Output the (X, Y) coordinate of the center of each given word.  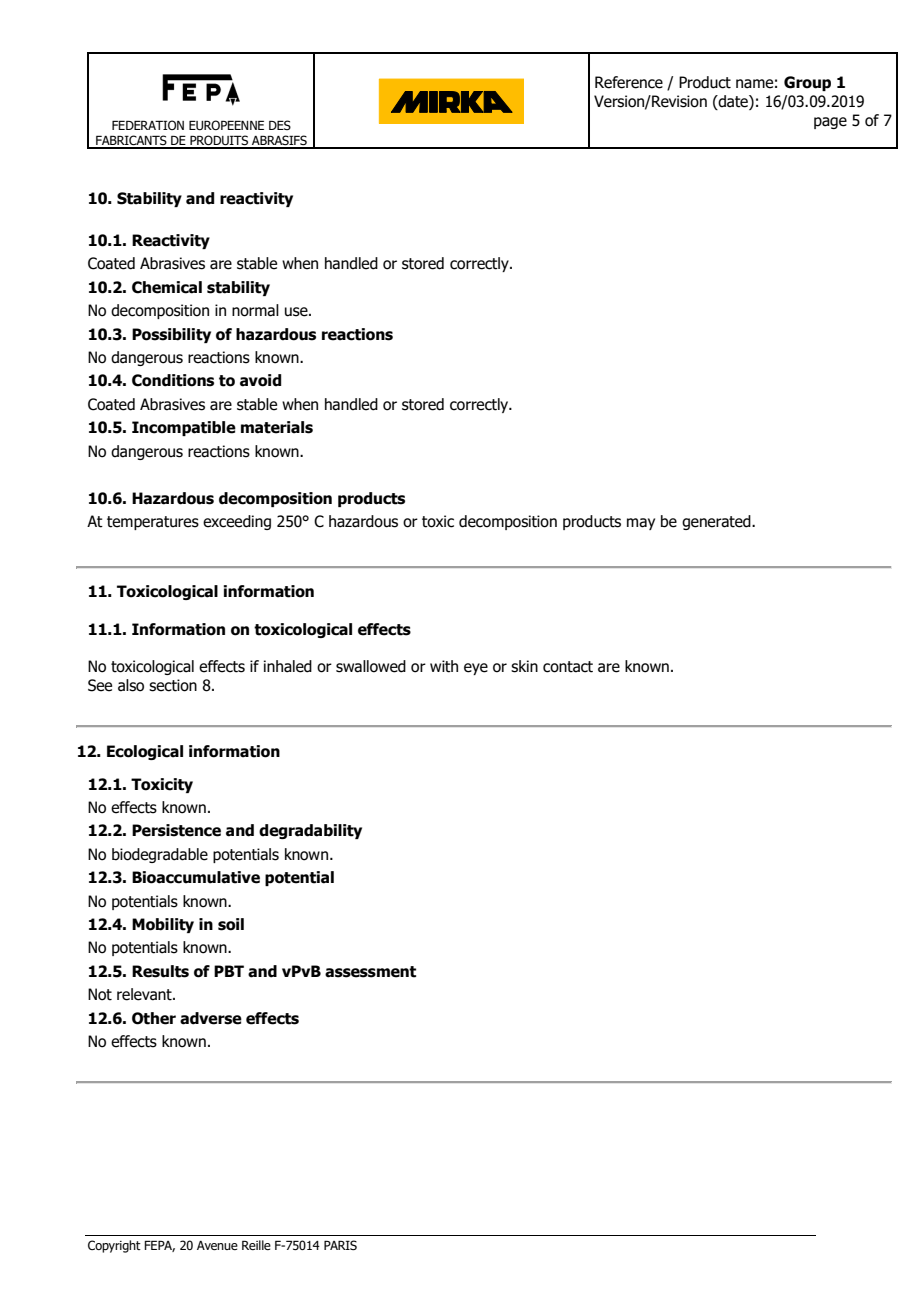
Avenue (217, 1245)
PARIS (340, 1245)
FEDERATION (148, 125)
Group (807, 83)
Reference (629, 82)
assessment (370, 972)
